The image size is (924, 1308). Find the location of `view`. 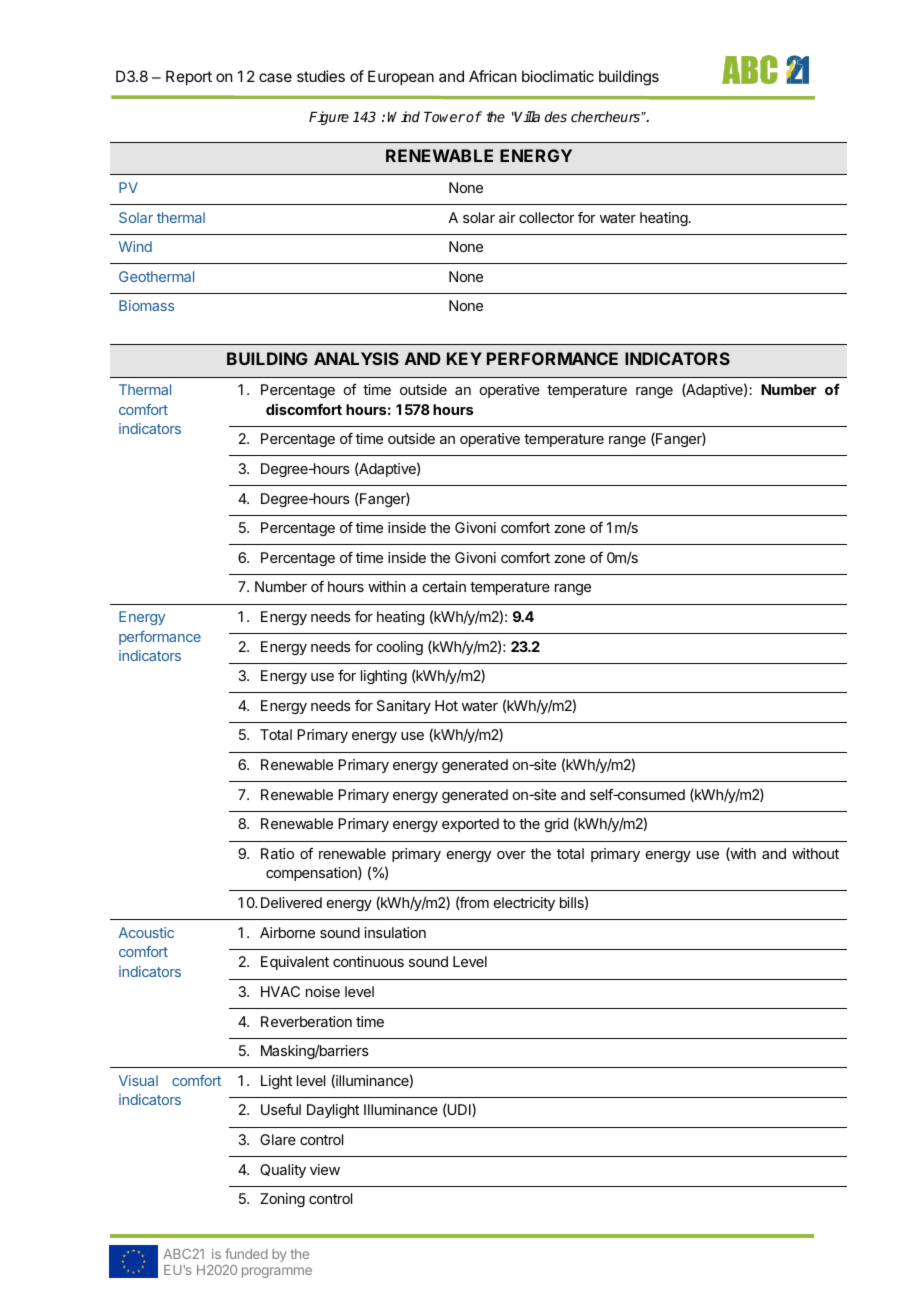

view is located at coordinates (325, 1169).
